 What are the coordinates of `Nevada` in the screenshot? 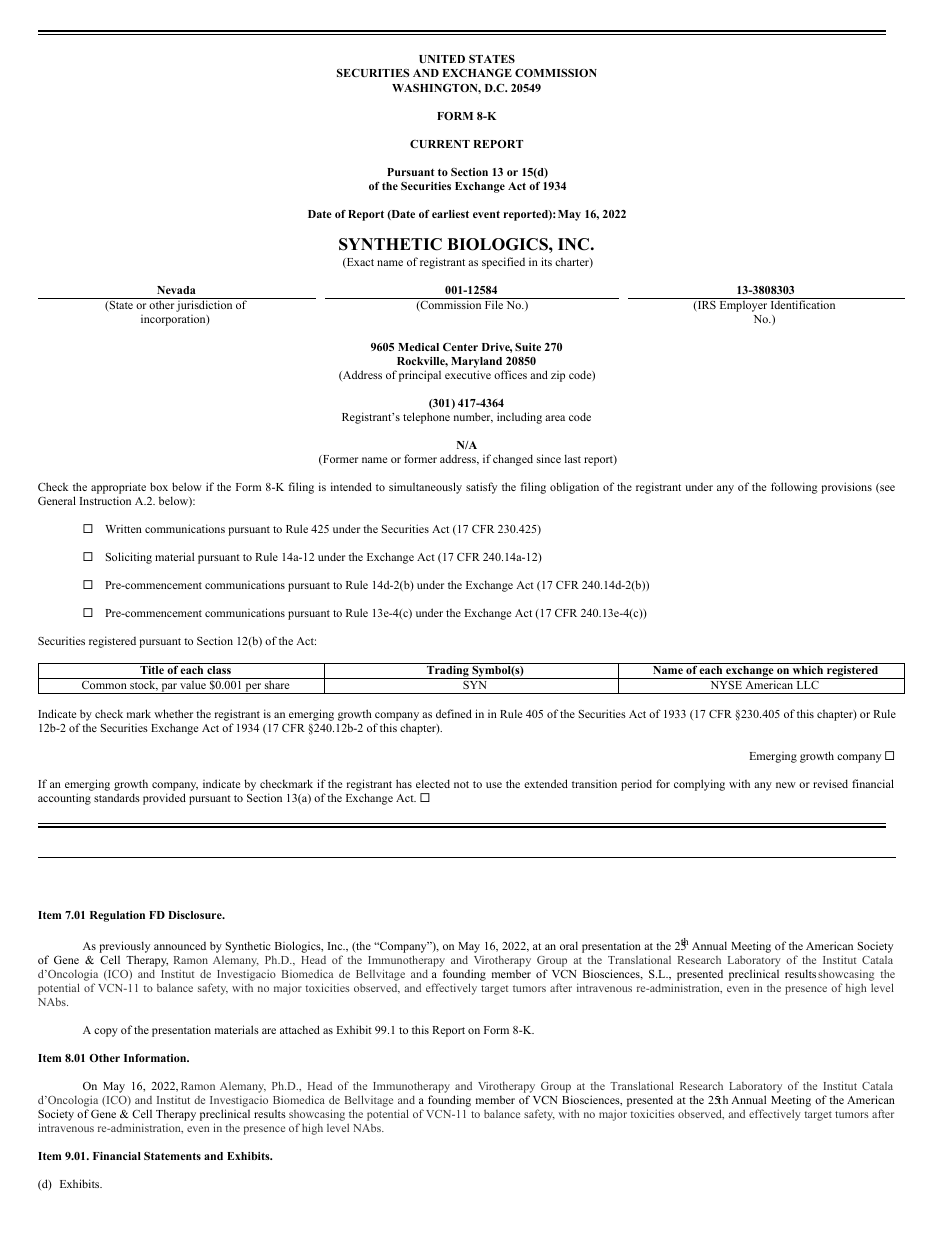 It's located at (176, 290).
